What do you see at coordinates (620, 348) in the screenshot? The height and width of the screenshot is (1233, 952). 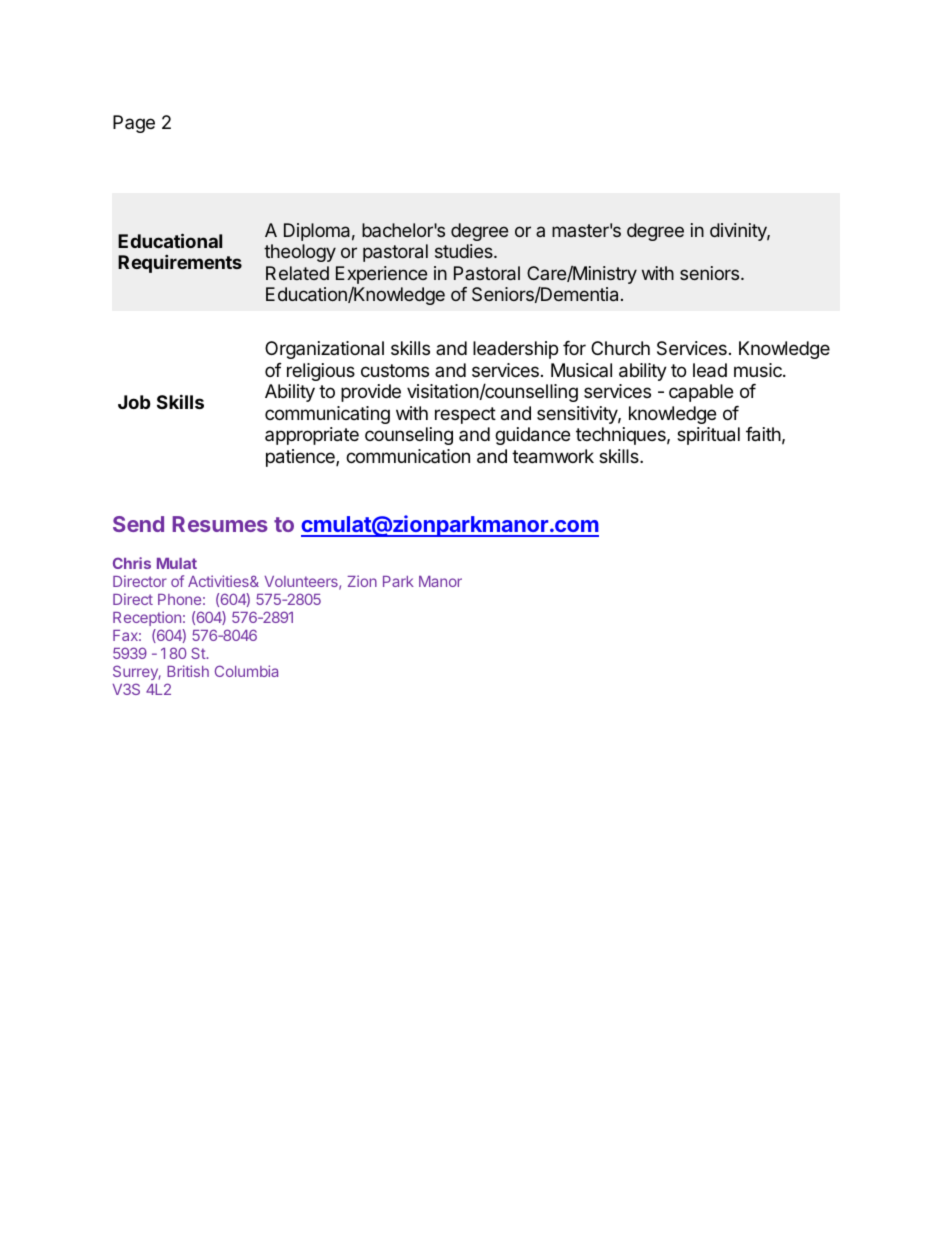 I see `Church` at bounding box center [620, 348].
